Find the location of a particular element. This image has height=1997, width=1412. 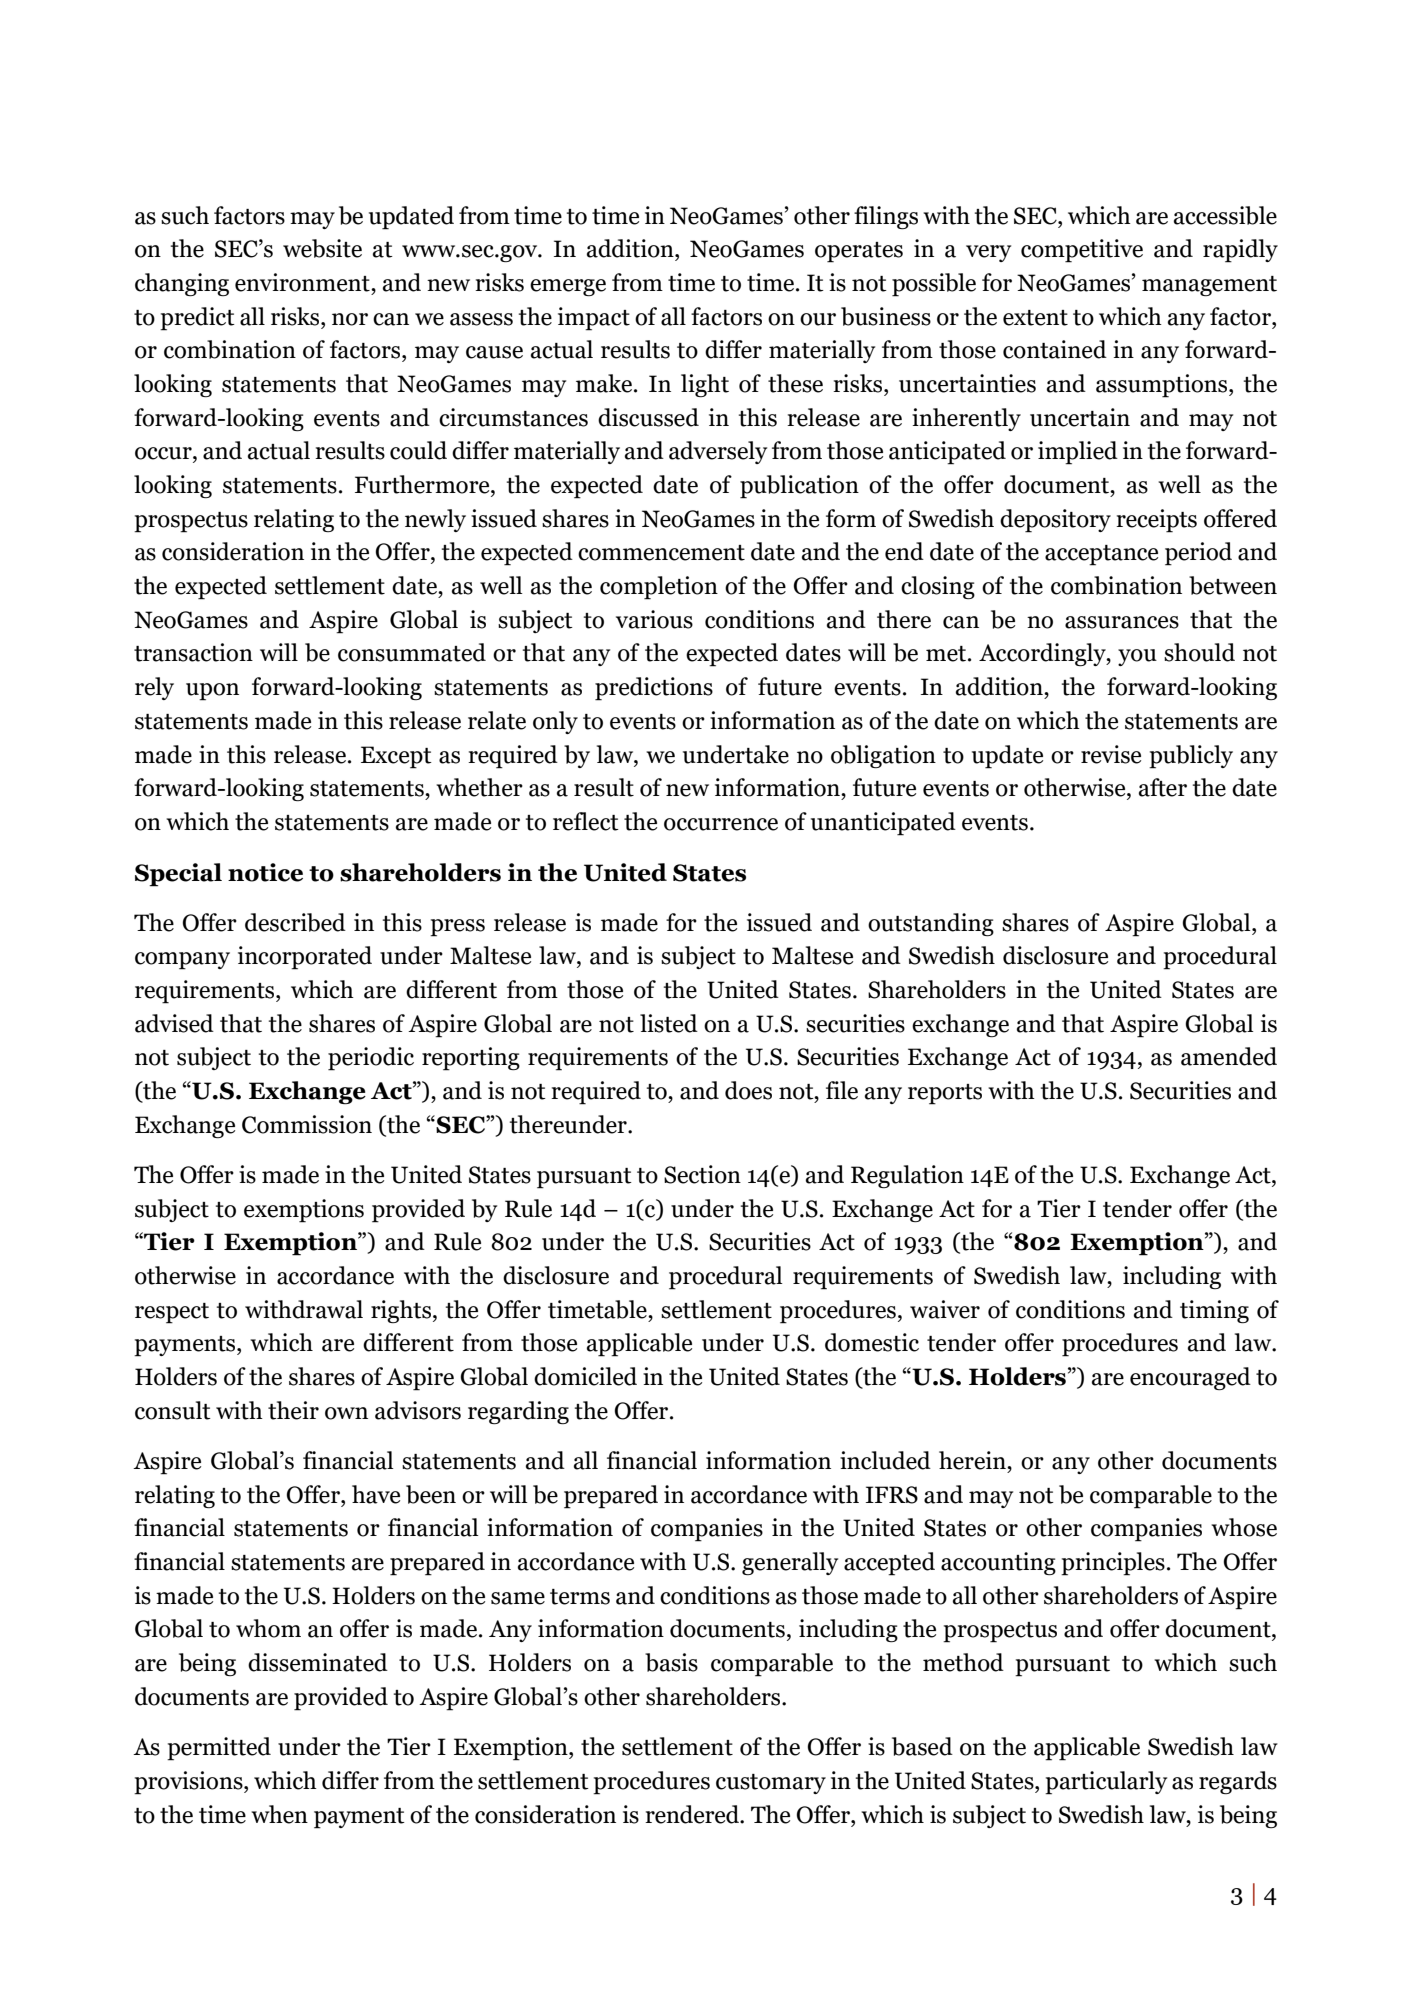

impact is located at coordinates (594, 319).
